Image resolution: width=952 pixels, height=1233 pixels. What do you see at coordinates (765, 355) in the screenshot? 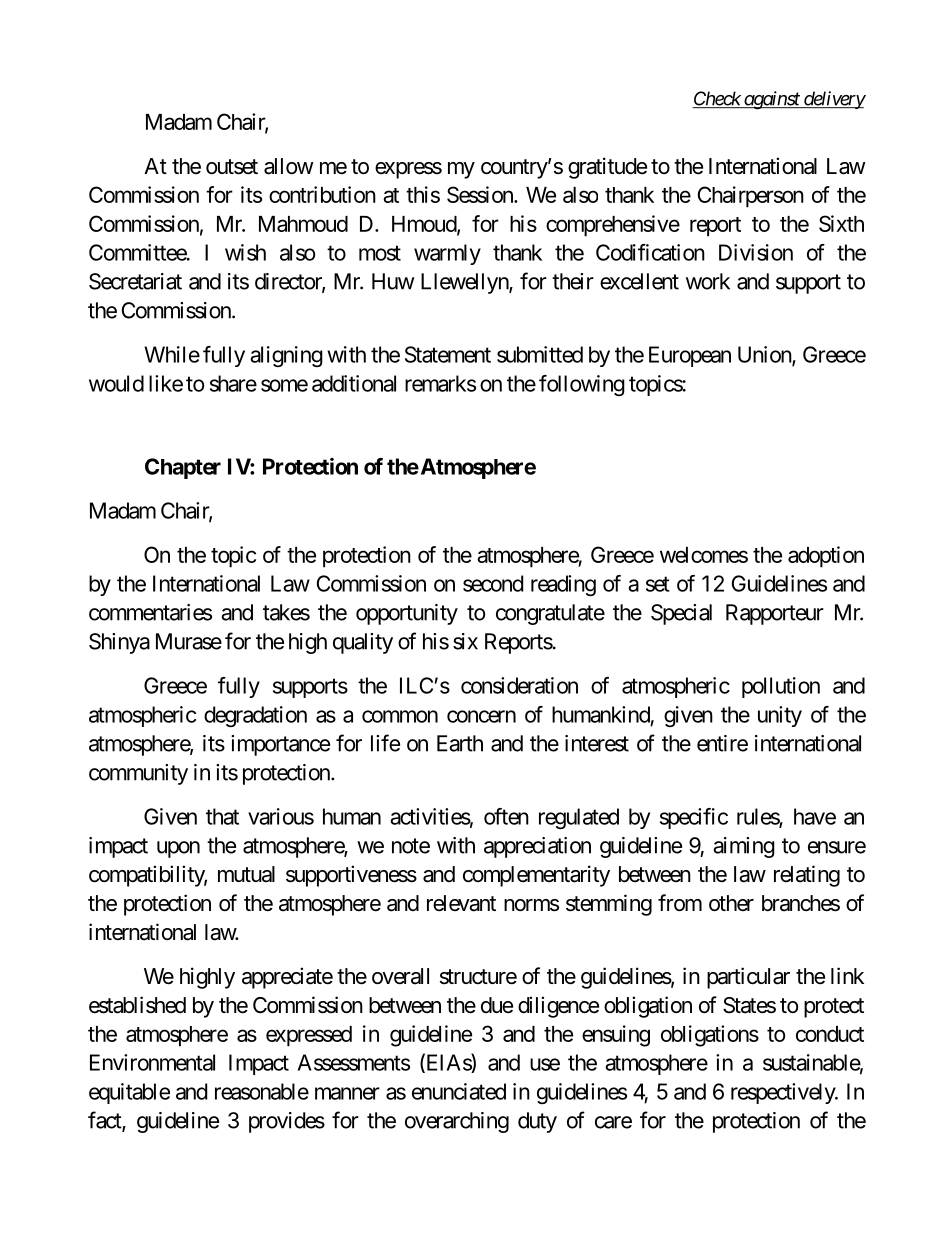
I see `Union` at bounding box center [765, 355].
